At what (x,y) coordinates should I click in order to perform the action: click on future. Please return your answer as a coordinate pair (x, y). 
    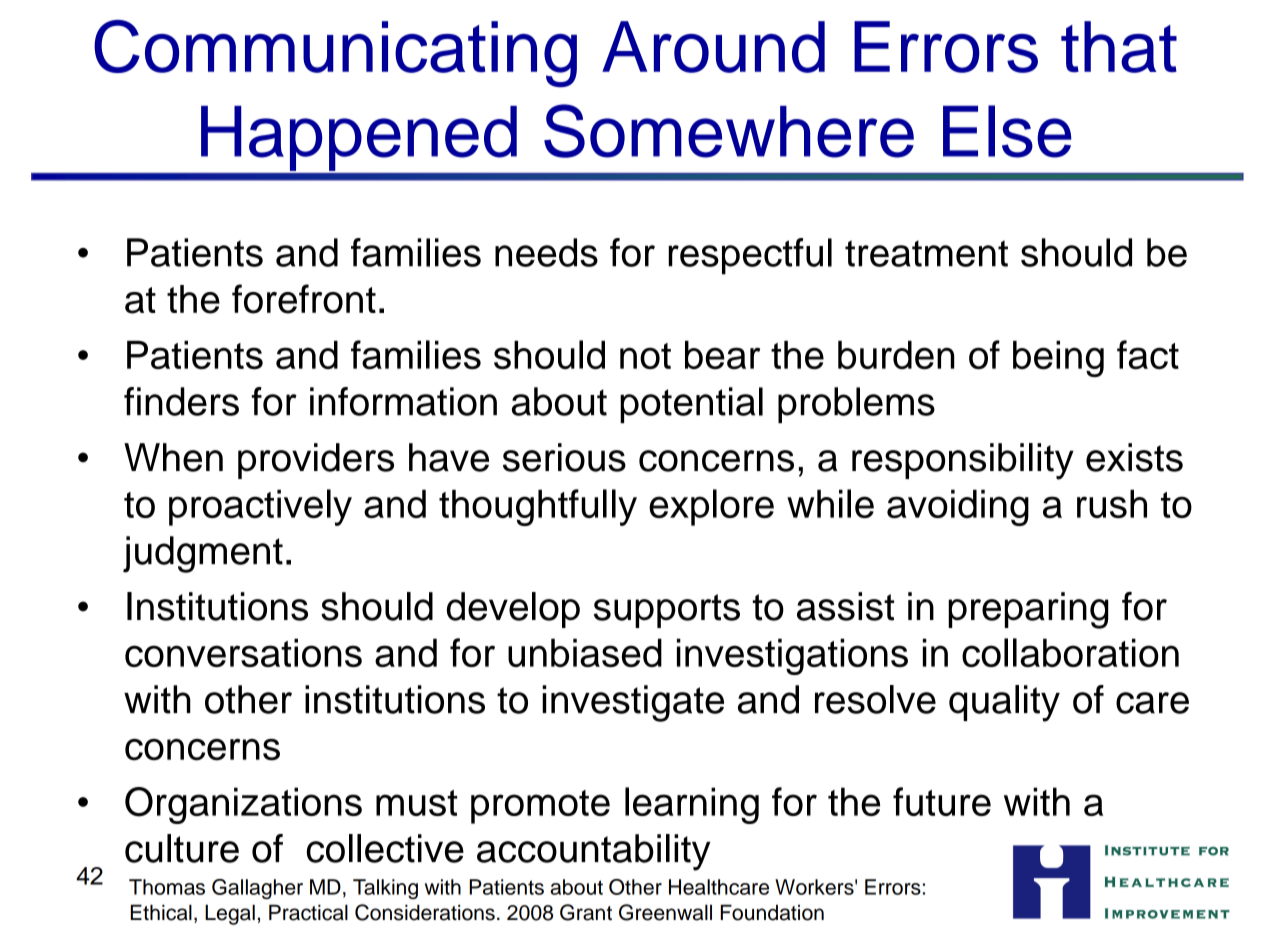
    Looking at the image, I should click on (942, 801).
